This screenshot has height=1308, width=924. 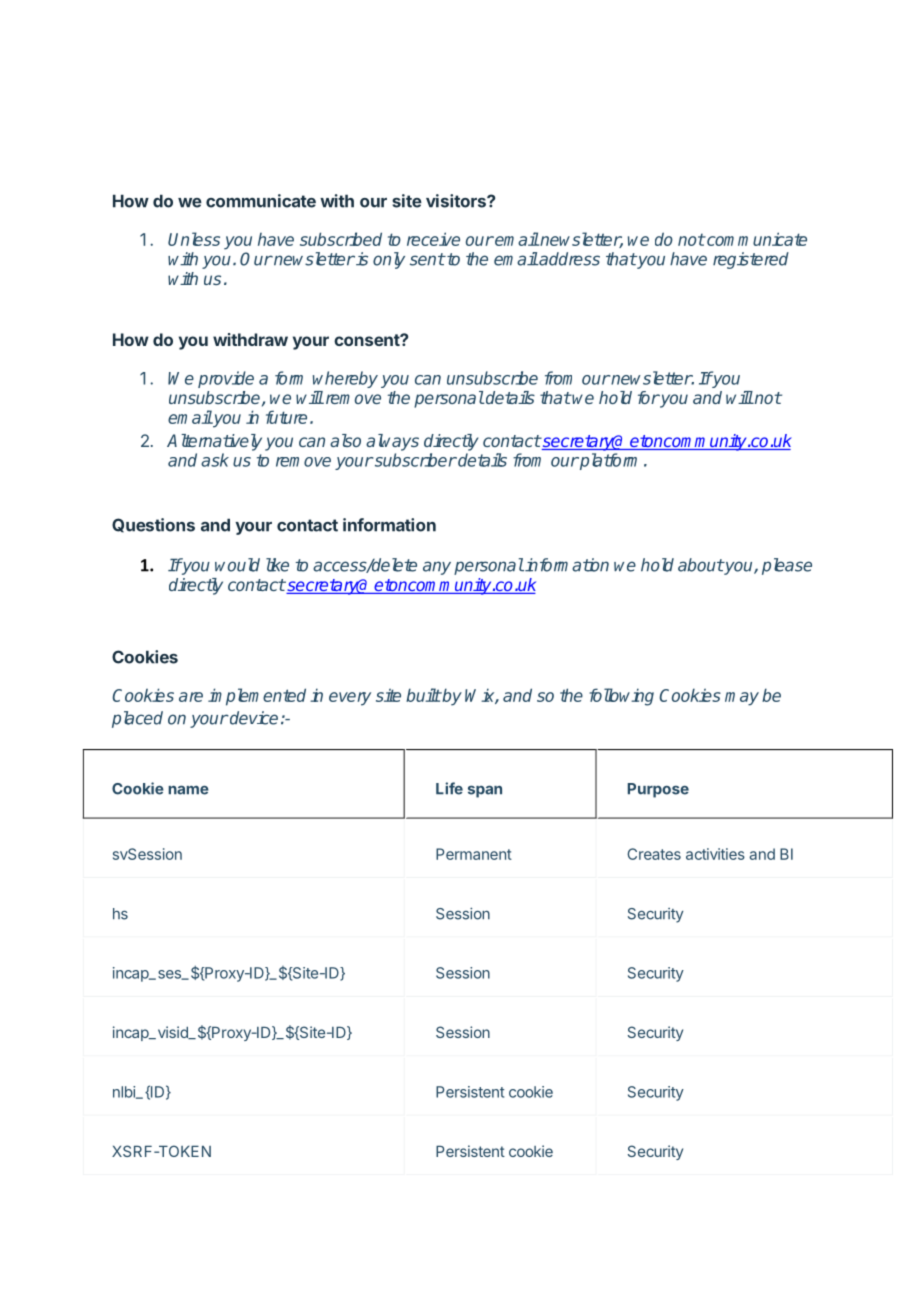 I want to click on Questions, so click(x=153, y=525).
